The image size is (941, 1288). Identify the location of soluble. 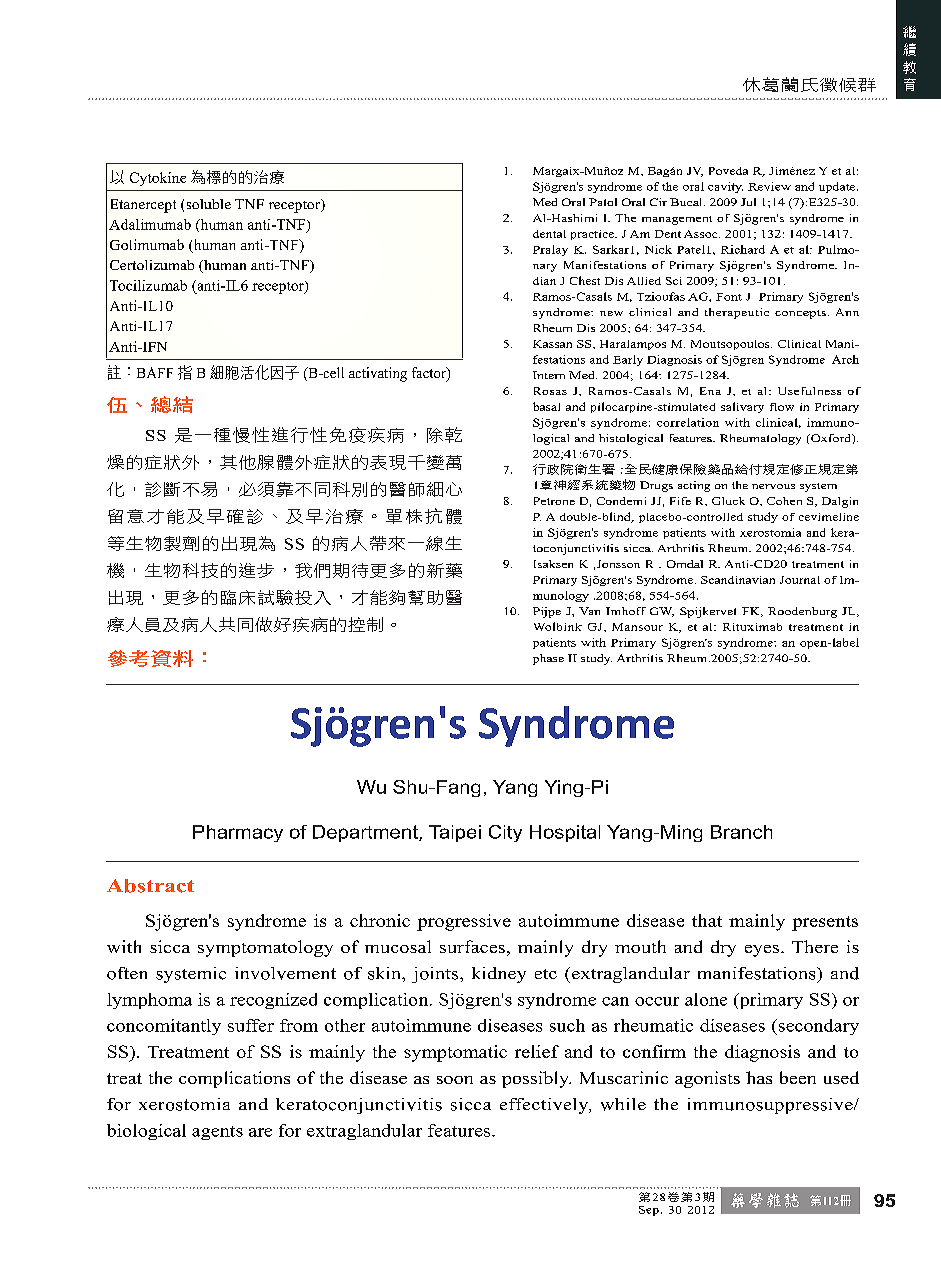
(209, 204).
